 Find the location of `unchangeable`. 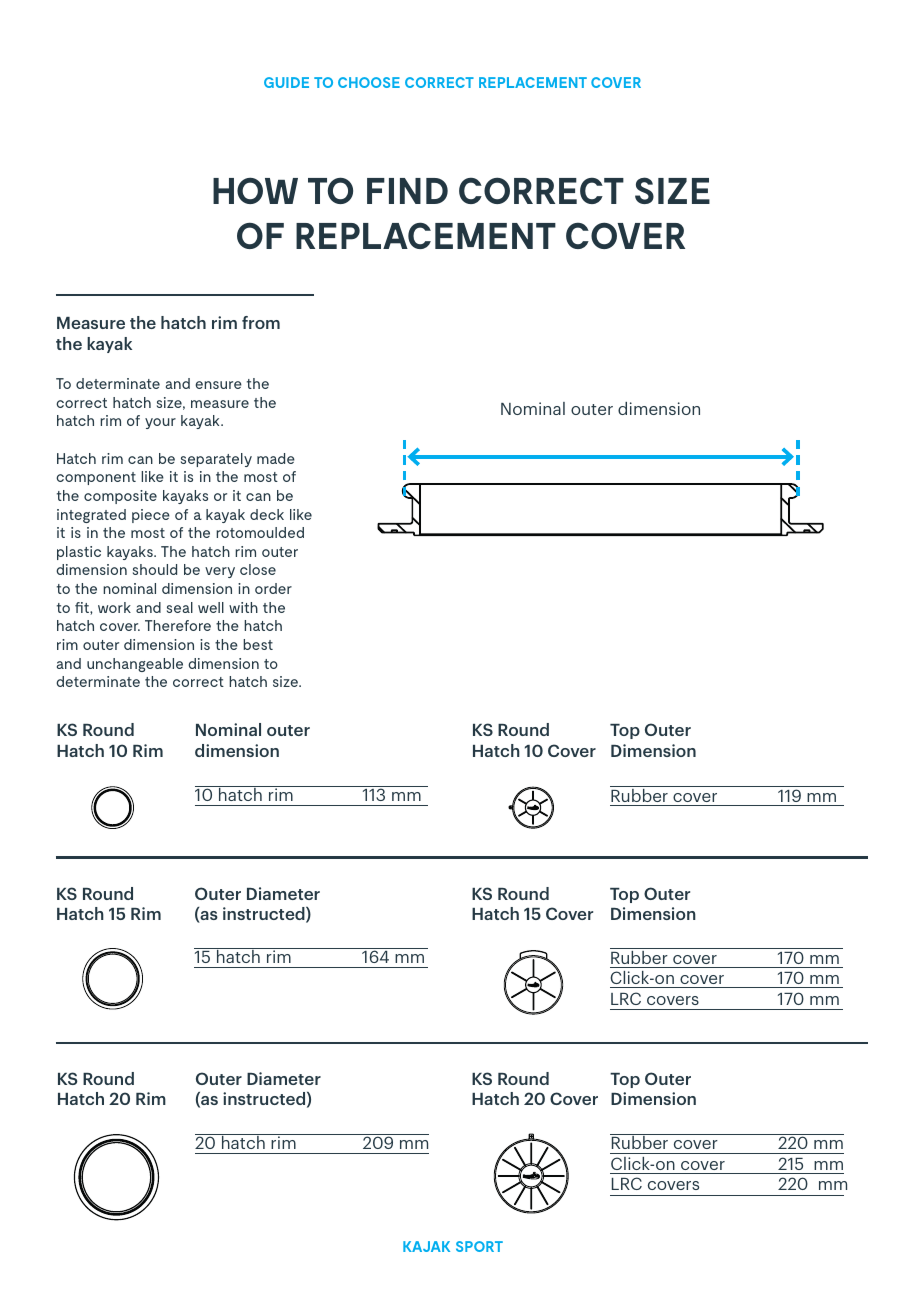

unchangeable is located at coordinates (135, 665).
